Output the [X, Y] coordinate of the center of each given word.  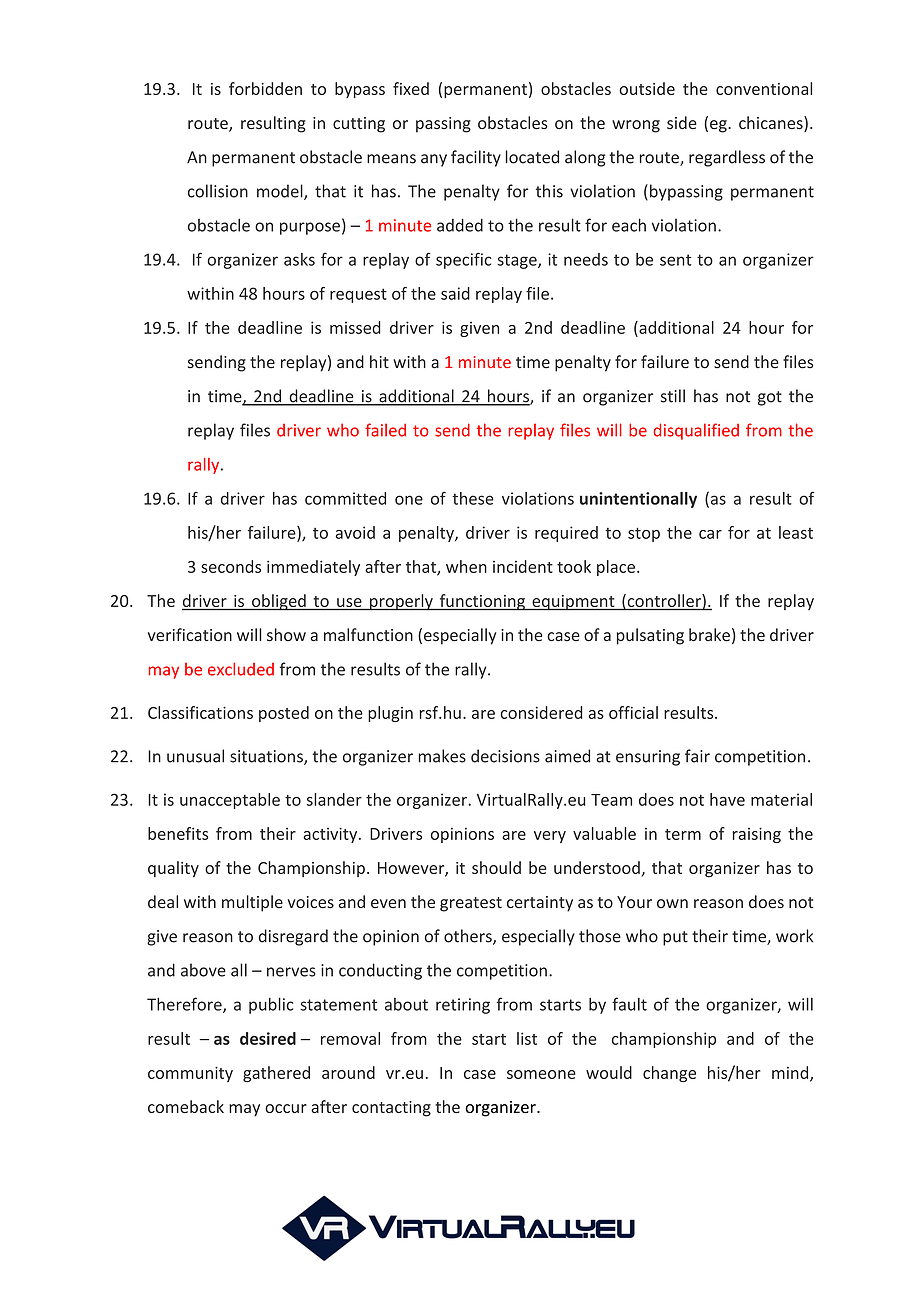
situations [267, 757]
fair [697, 756]
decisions [505, 756]
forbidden [265, 88]
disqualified [696, 431]
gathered [276, 1074]
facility [476, 158]
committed [345, 498]
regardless [727, 158]
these [473, 498]
